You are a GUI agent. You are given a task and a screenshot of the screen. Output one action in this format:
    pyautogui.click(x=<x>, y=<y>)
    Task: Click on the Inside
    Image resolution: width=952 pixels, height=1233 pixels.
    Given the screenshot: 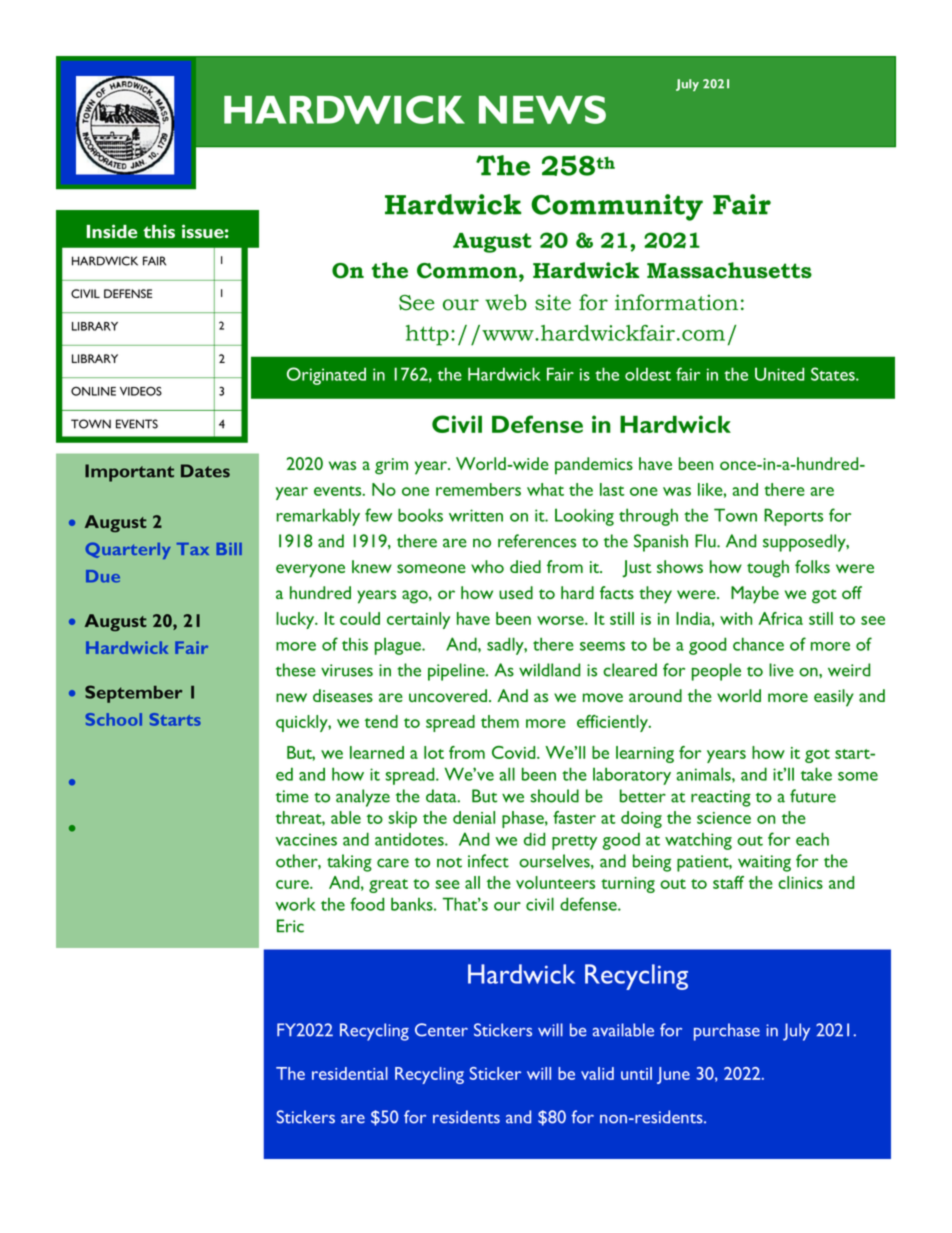 What is the action you would take?
    pyautogui.click(x=112, y=231)
